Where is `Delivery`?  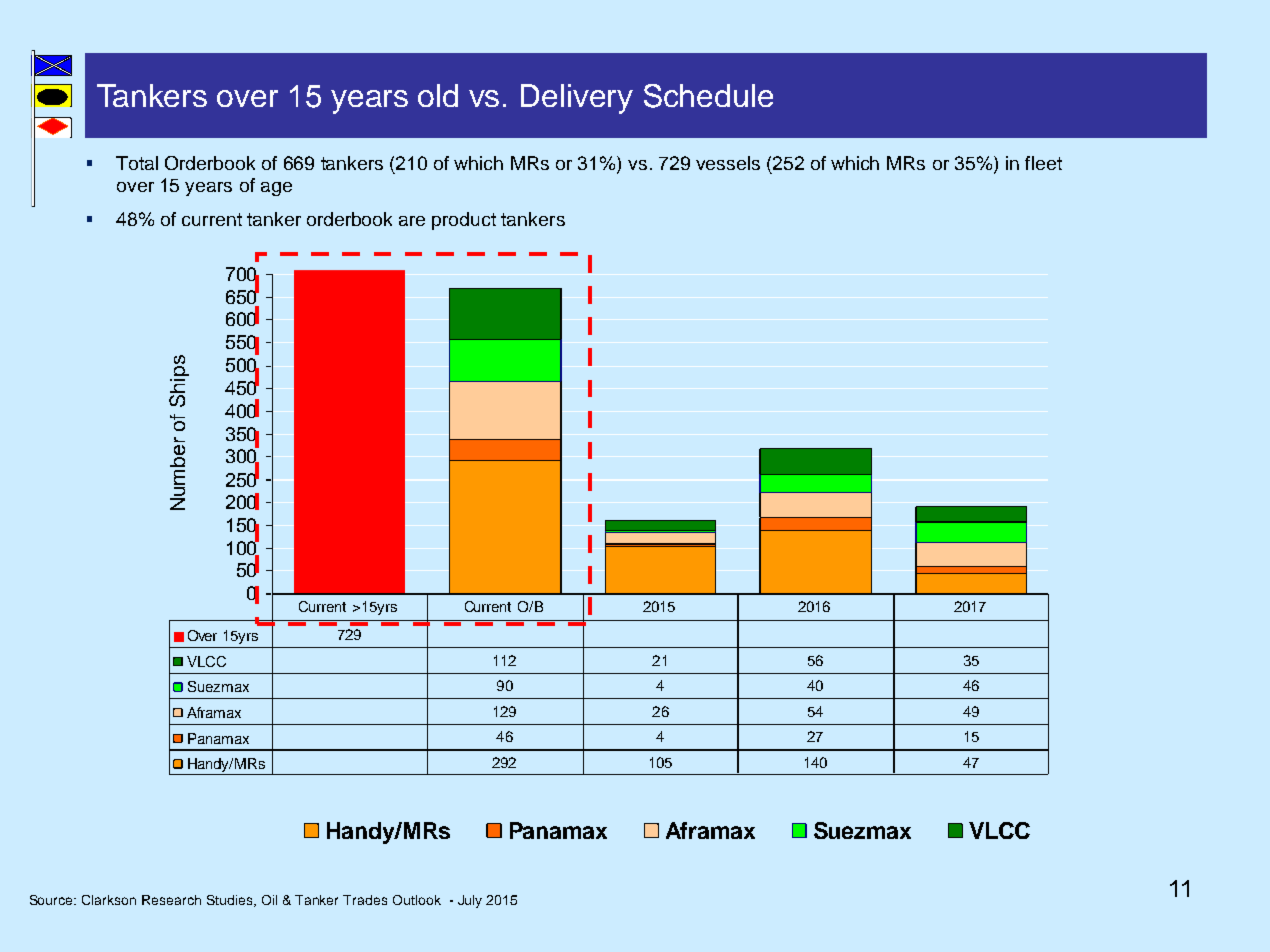 Delivery is located at coordinates (577, 99).
